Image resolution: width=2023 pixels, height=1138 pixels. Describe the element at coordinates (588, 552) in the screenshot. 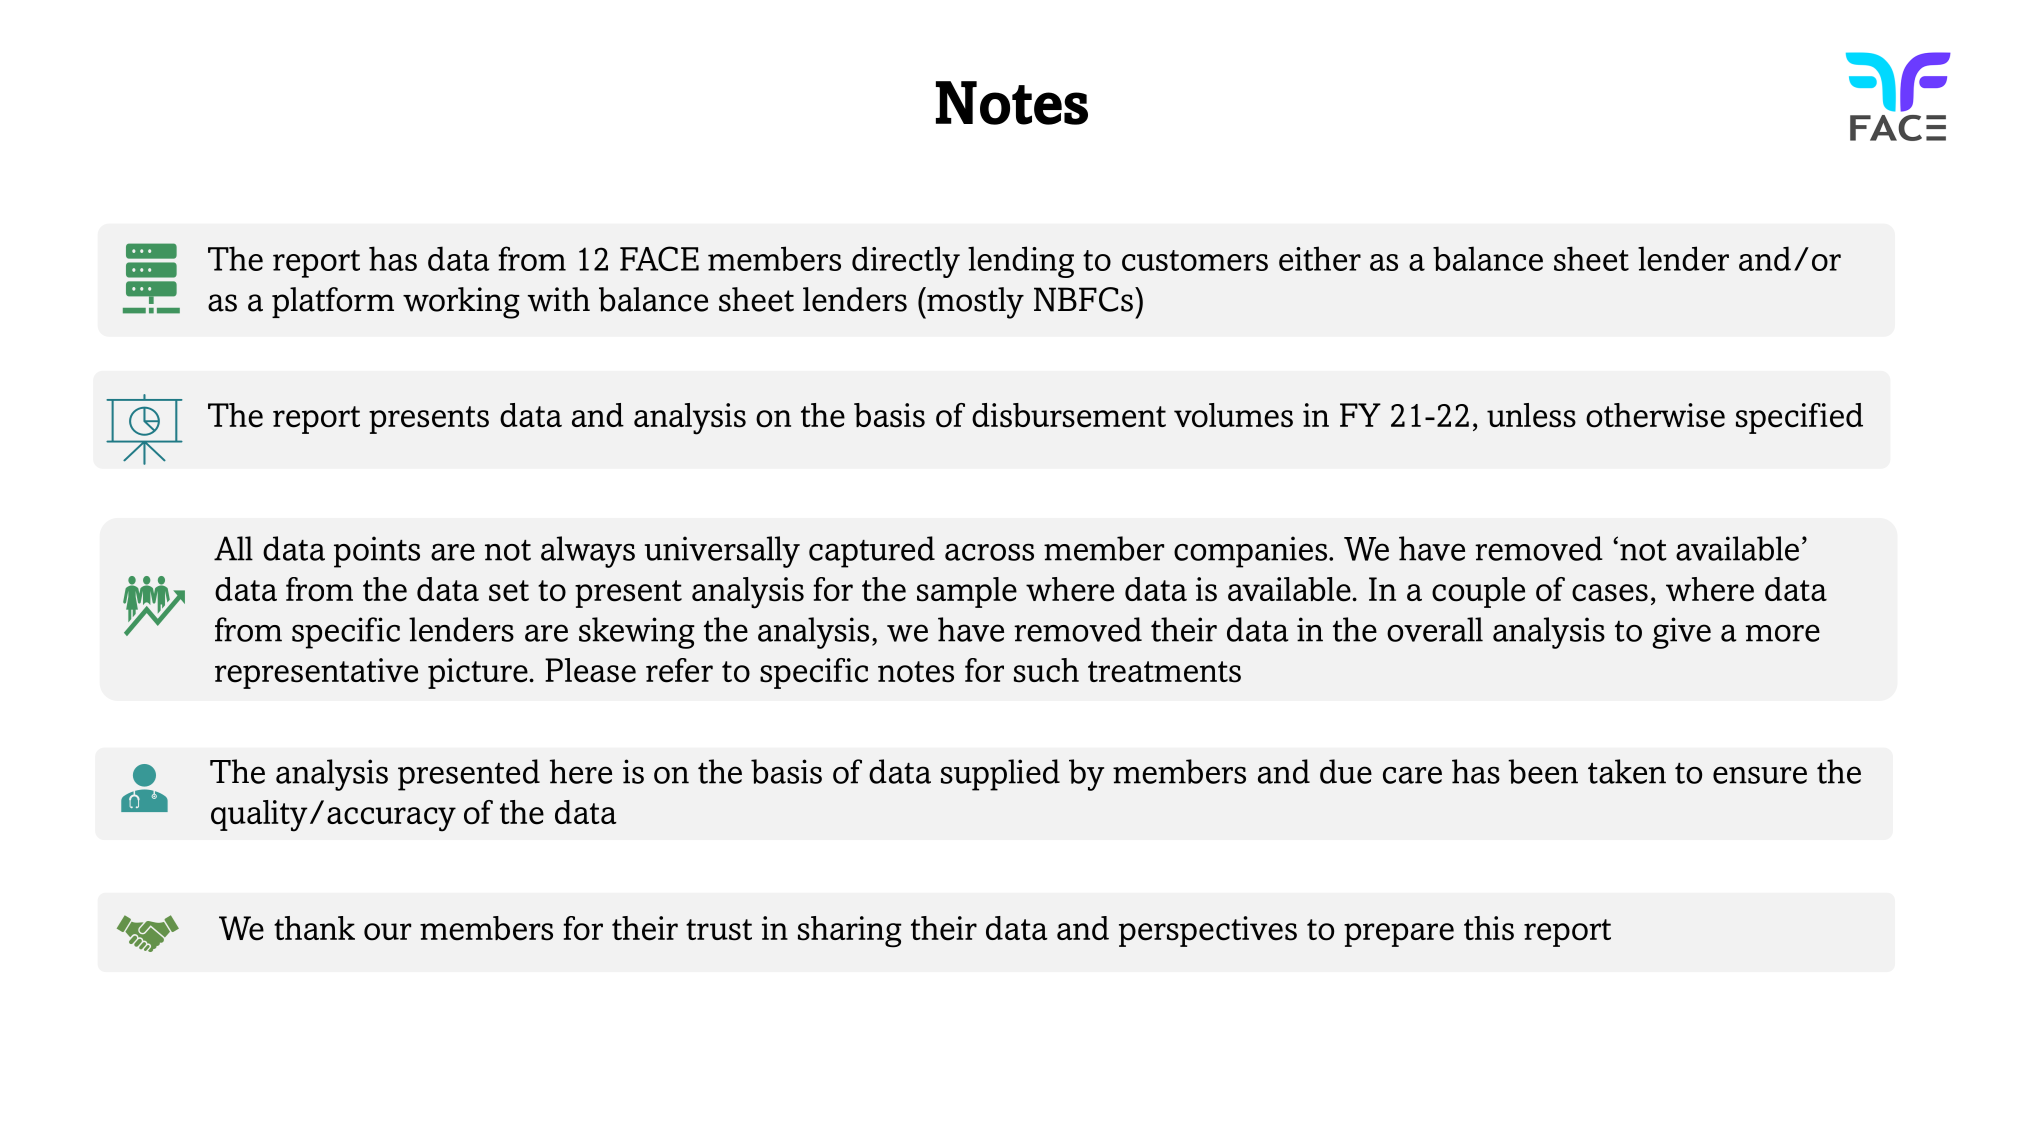

I see `always` at that location.
